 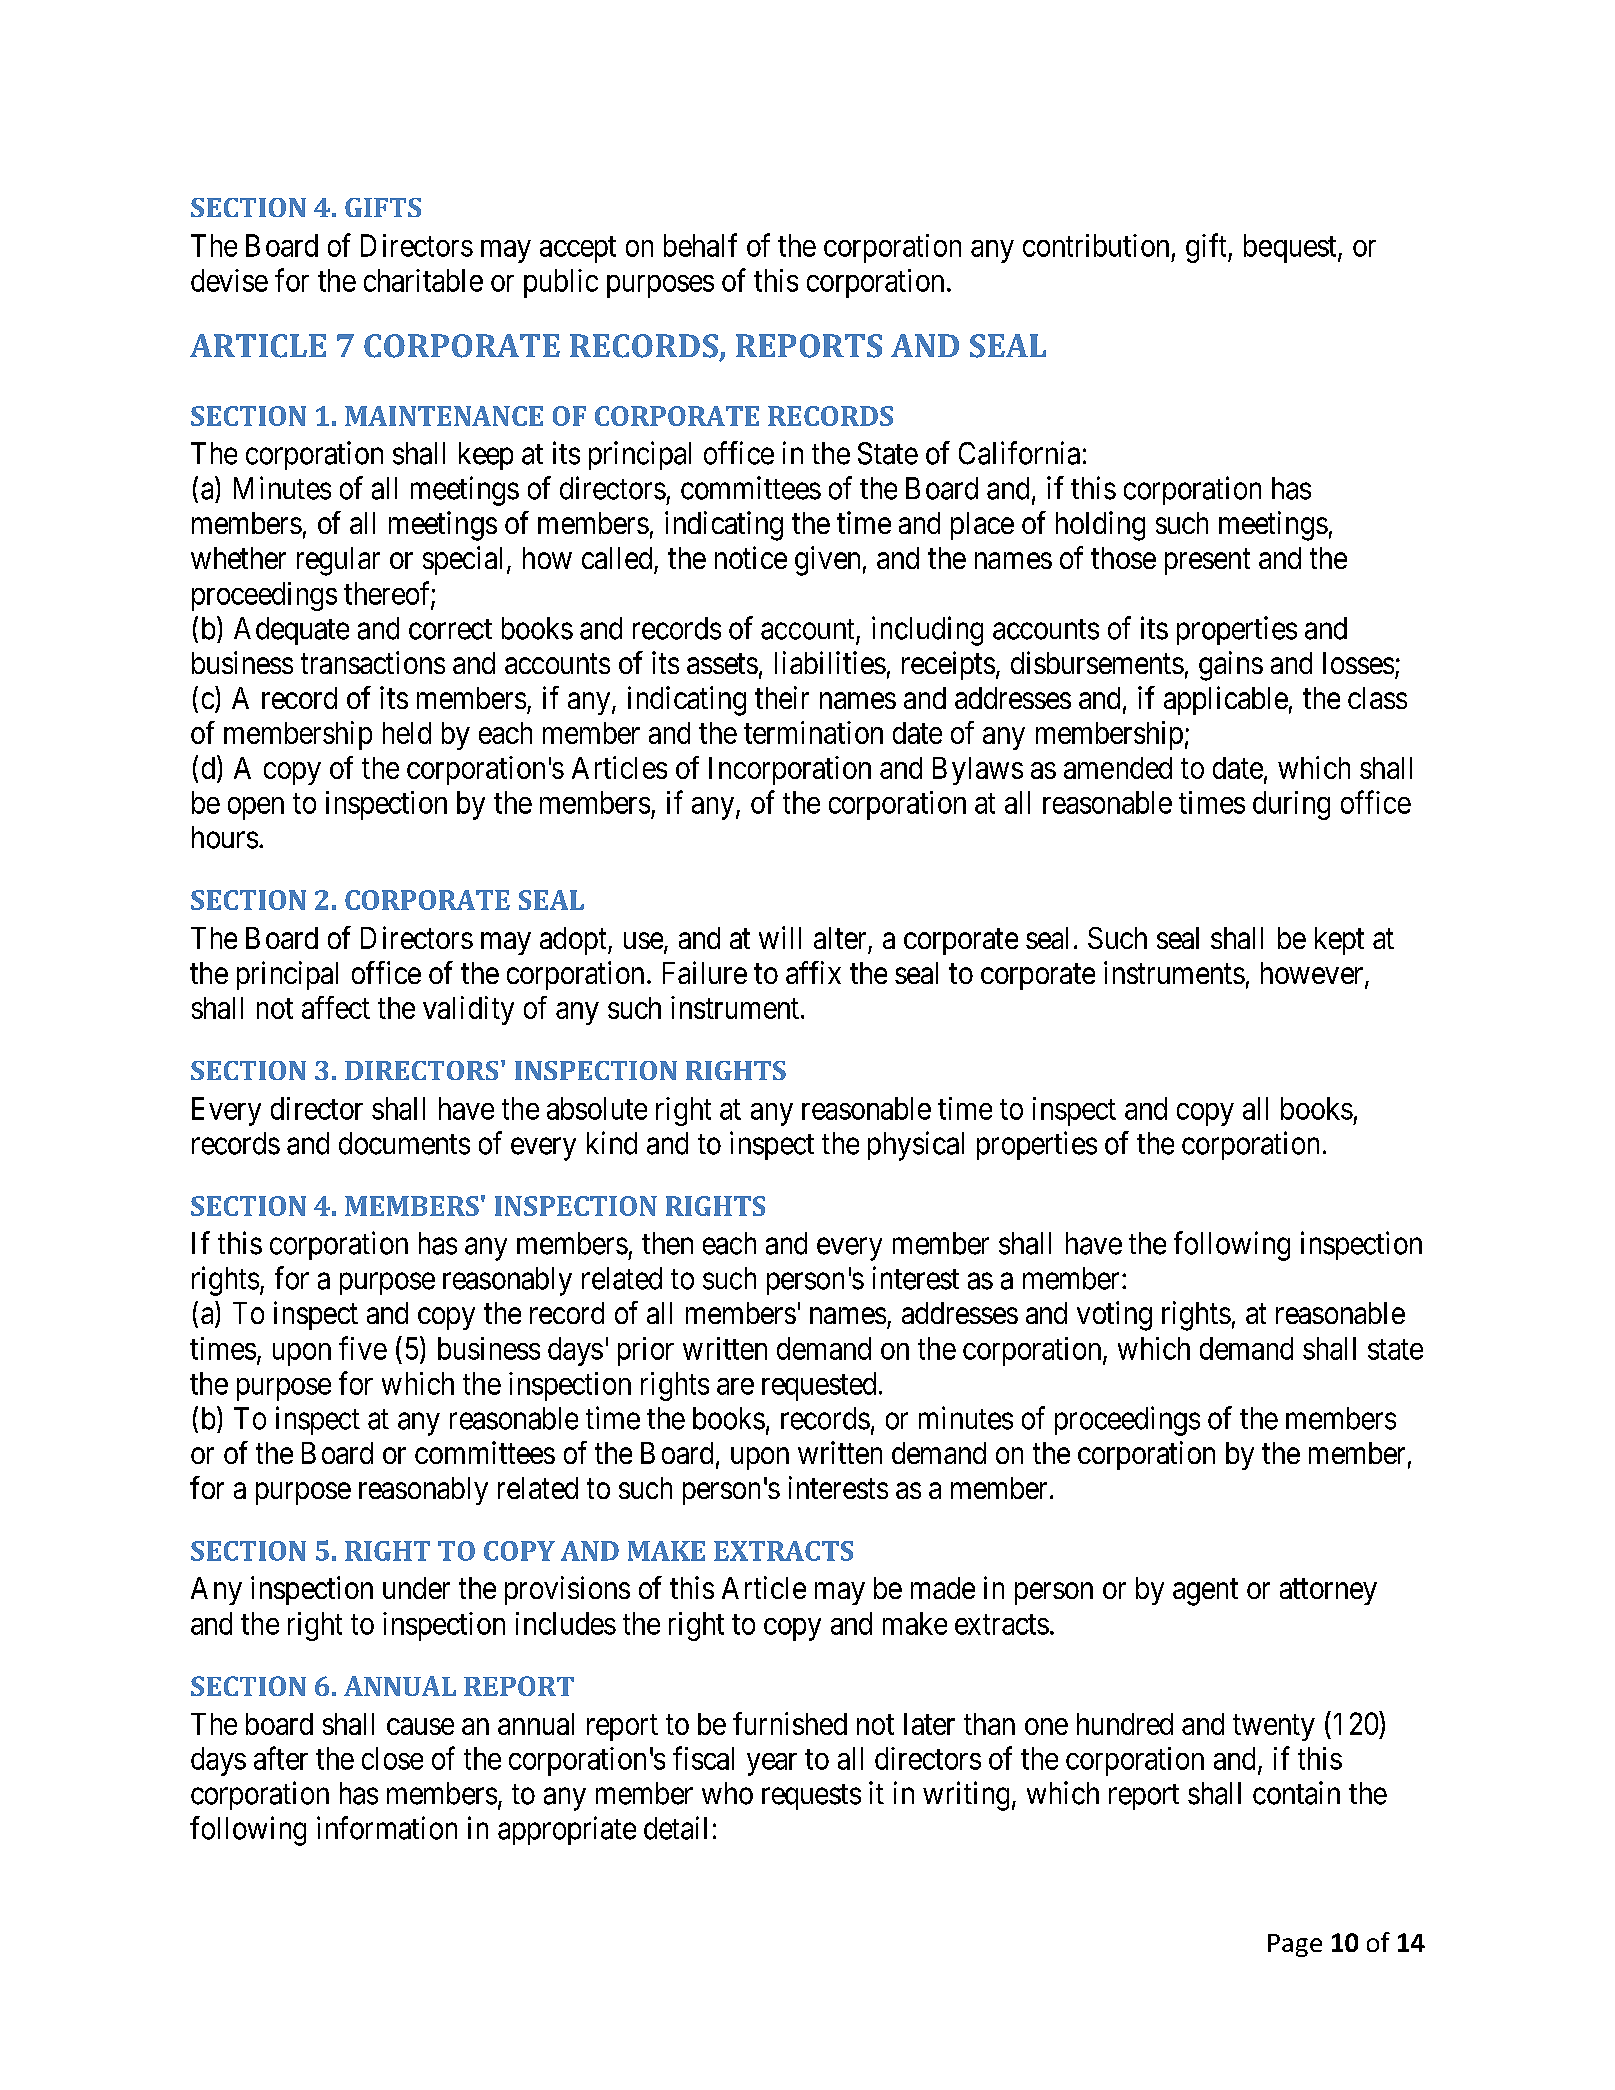 I want to click on held, so click(x=407, y=733).
